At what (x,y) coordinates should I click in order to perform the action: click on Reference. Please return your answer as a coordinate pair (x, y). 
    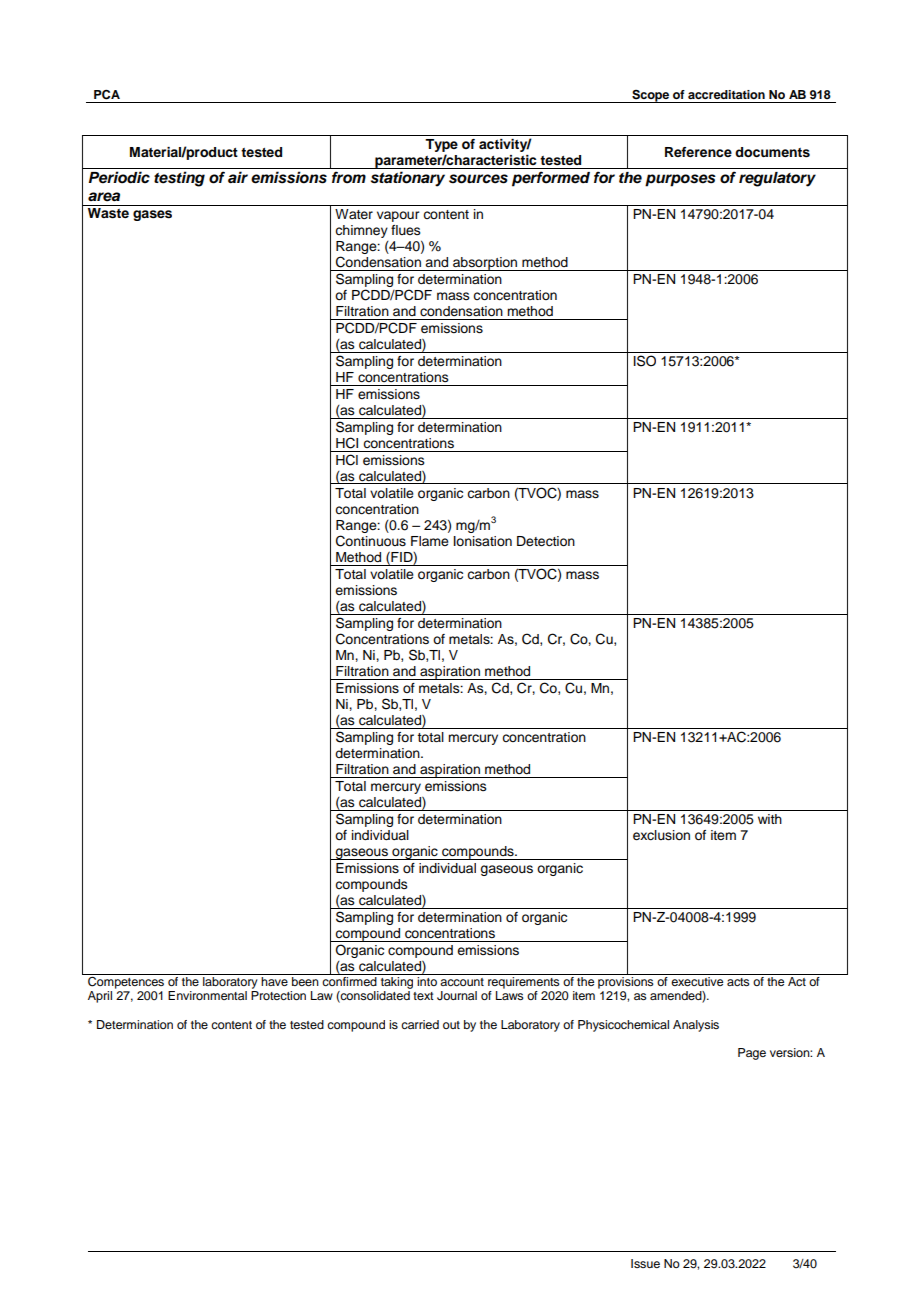
    Looking at the image, I should click on (698, 152).
